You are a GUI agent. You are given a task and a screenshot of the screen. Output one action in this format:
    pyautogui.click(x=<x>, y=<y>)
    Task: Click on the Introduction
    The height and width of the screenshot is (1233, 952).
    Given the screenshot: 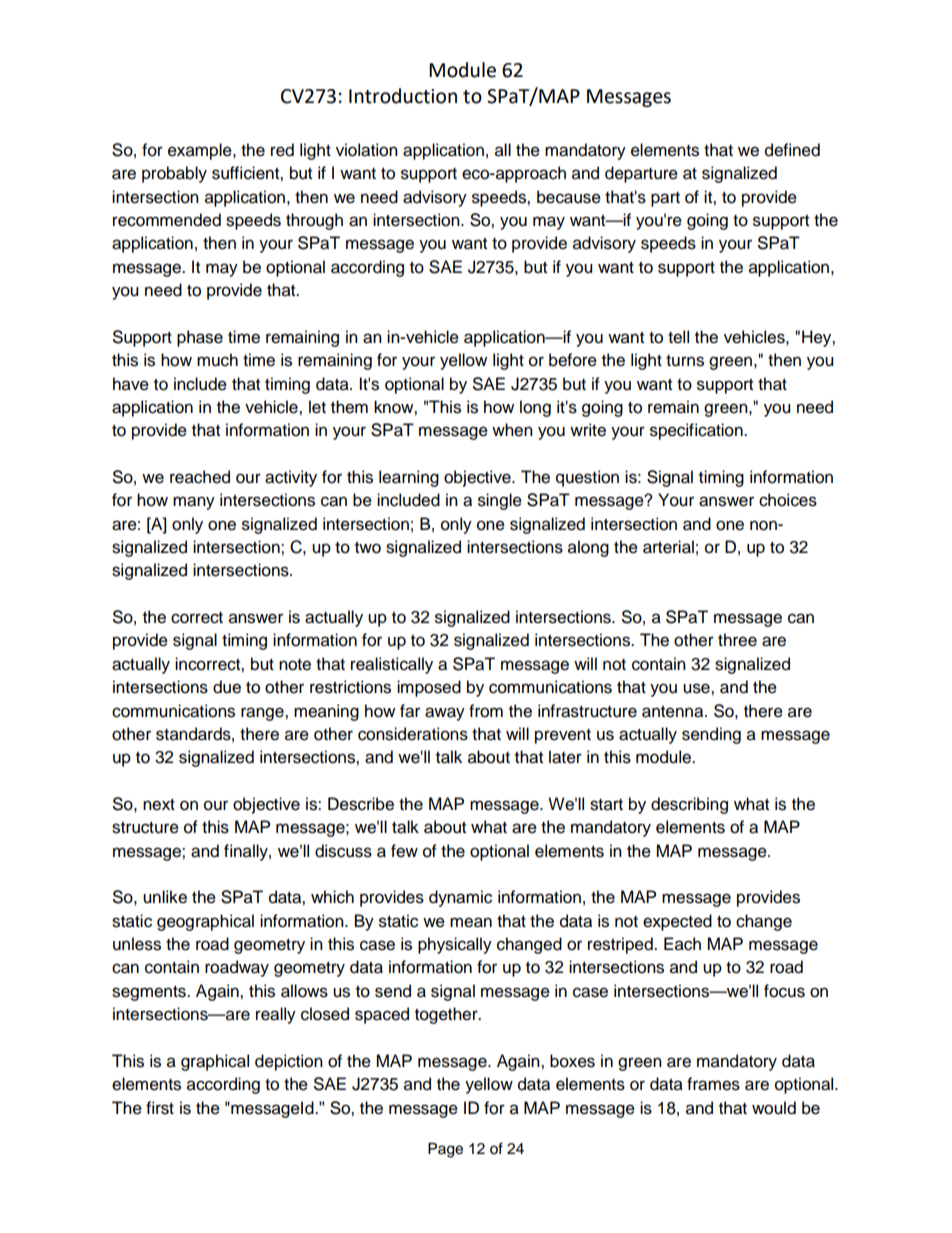 What is the action you would take?
    pyautogui.click(x=403, y=96)
